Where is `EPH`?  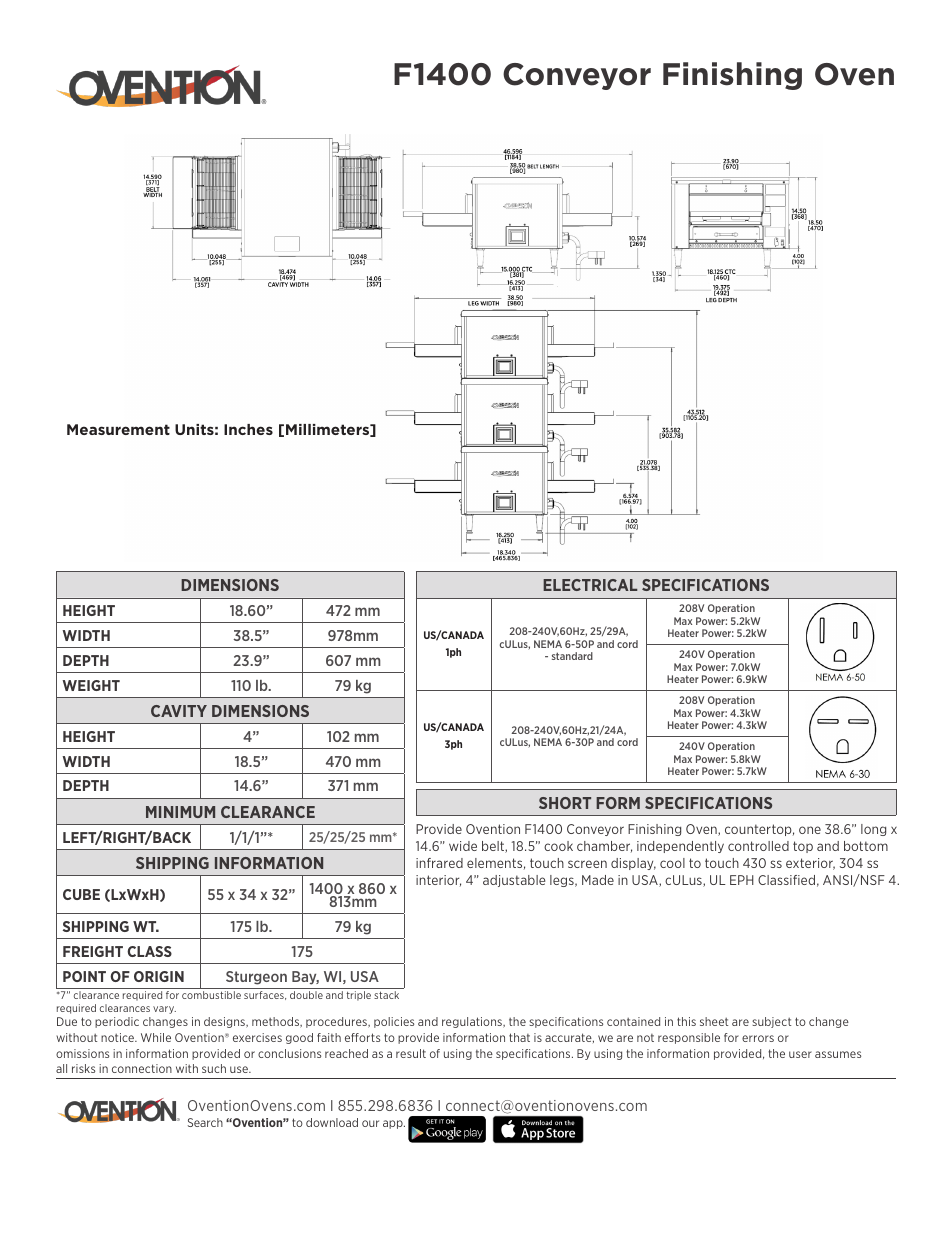 EPH is located at coordinates (742, 880).
